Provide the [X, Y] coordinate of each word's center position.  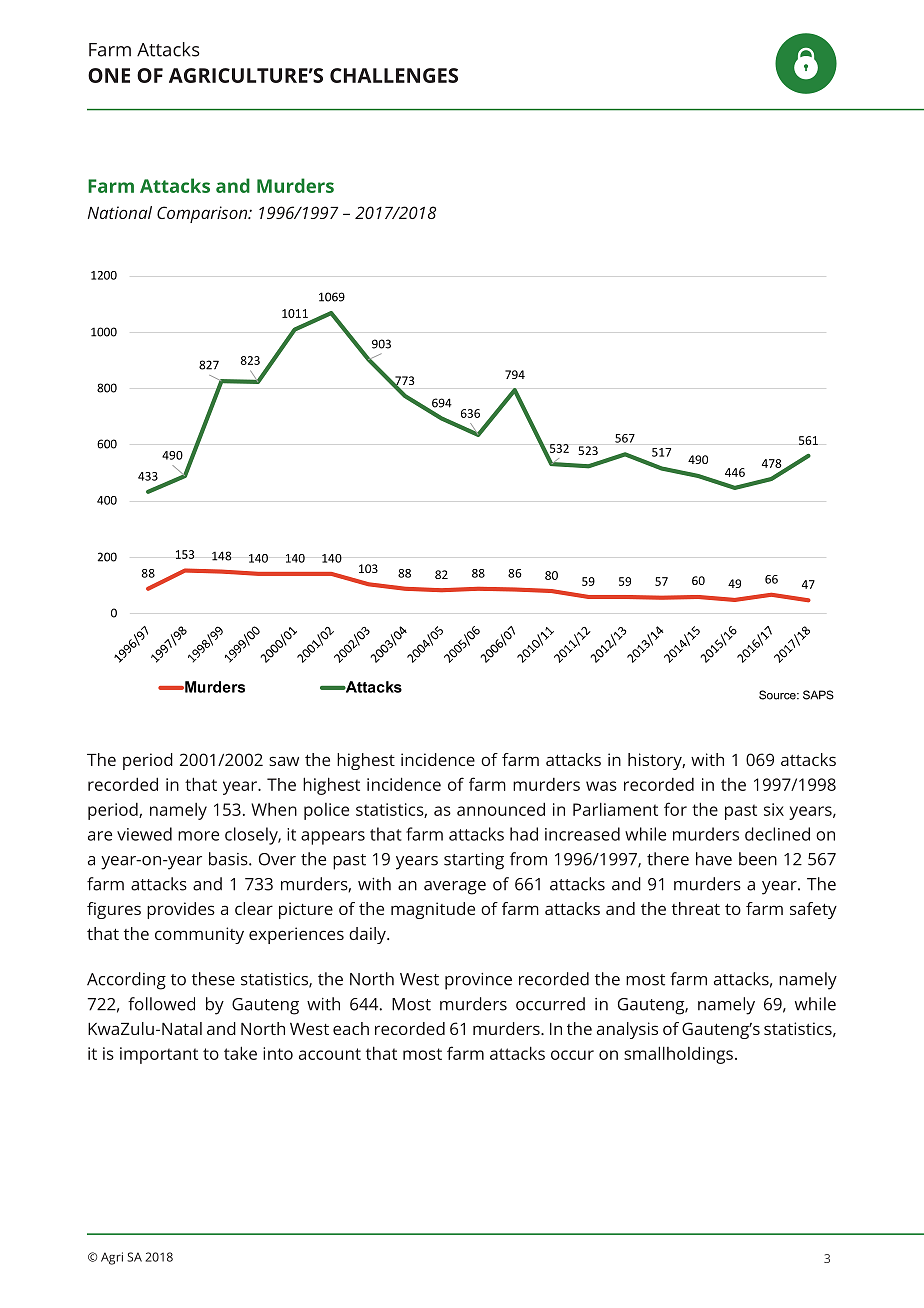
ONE [109, 75]
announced [501, 809]
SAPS [818, 695]
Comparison [203, 214]
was [601, 786]
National [120, 212]
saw [284, 761]
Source [778, 695]
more [198, 836]
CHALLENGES [394, 75]
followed [161, 1004]
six [774, 809]
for [675, 809]
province [478, 981]
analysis [627, 1030]
